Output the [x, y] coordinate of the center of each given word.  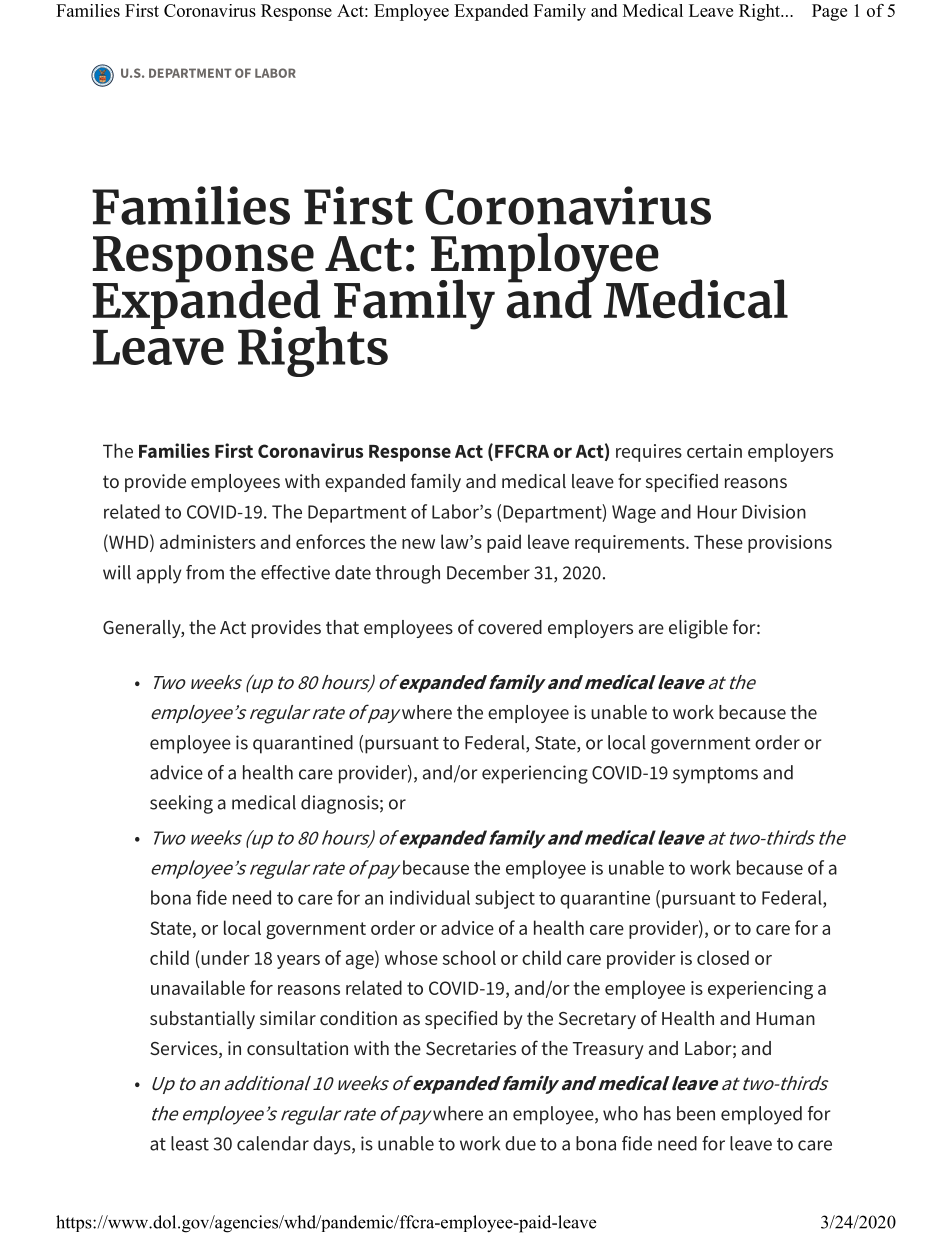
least [190, 1143]
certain [714, 451]
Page [829, 12]
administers [208, 541]
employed [761, 1115]
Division [774, 512]
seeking [181, 804]
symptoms [715, 775]
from [205, 572]
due [520, 1143]
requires [649, 453]
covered [510, 627]
